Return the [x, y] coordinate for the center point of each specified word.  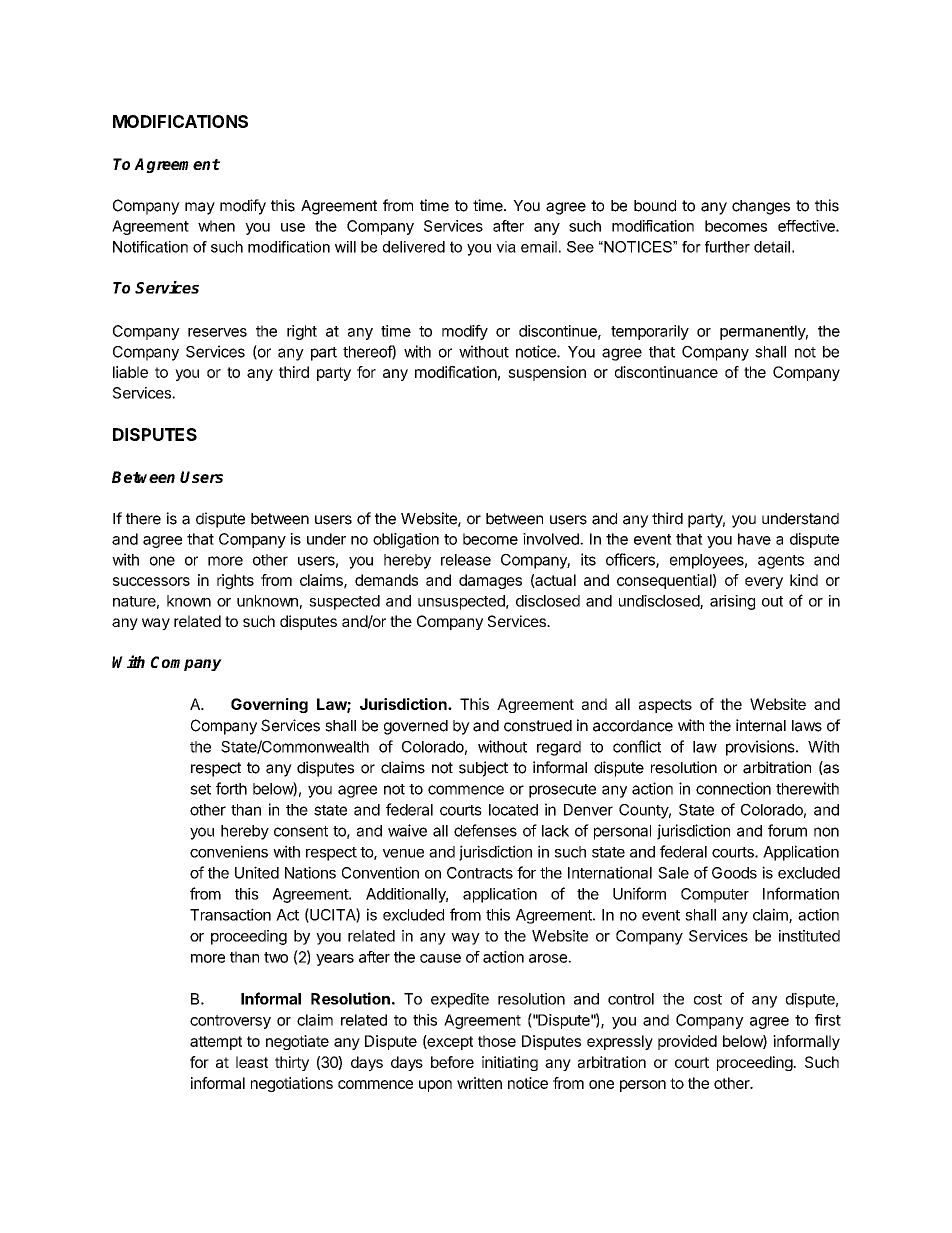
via [506, 247]
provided [687, 1042]
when [216, 226]
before [452, 1062]
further [727, 247]
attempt [216, 1043]
